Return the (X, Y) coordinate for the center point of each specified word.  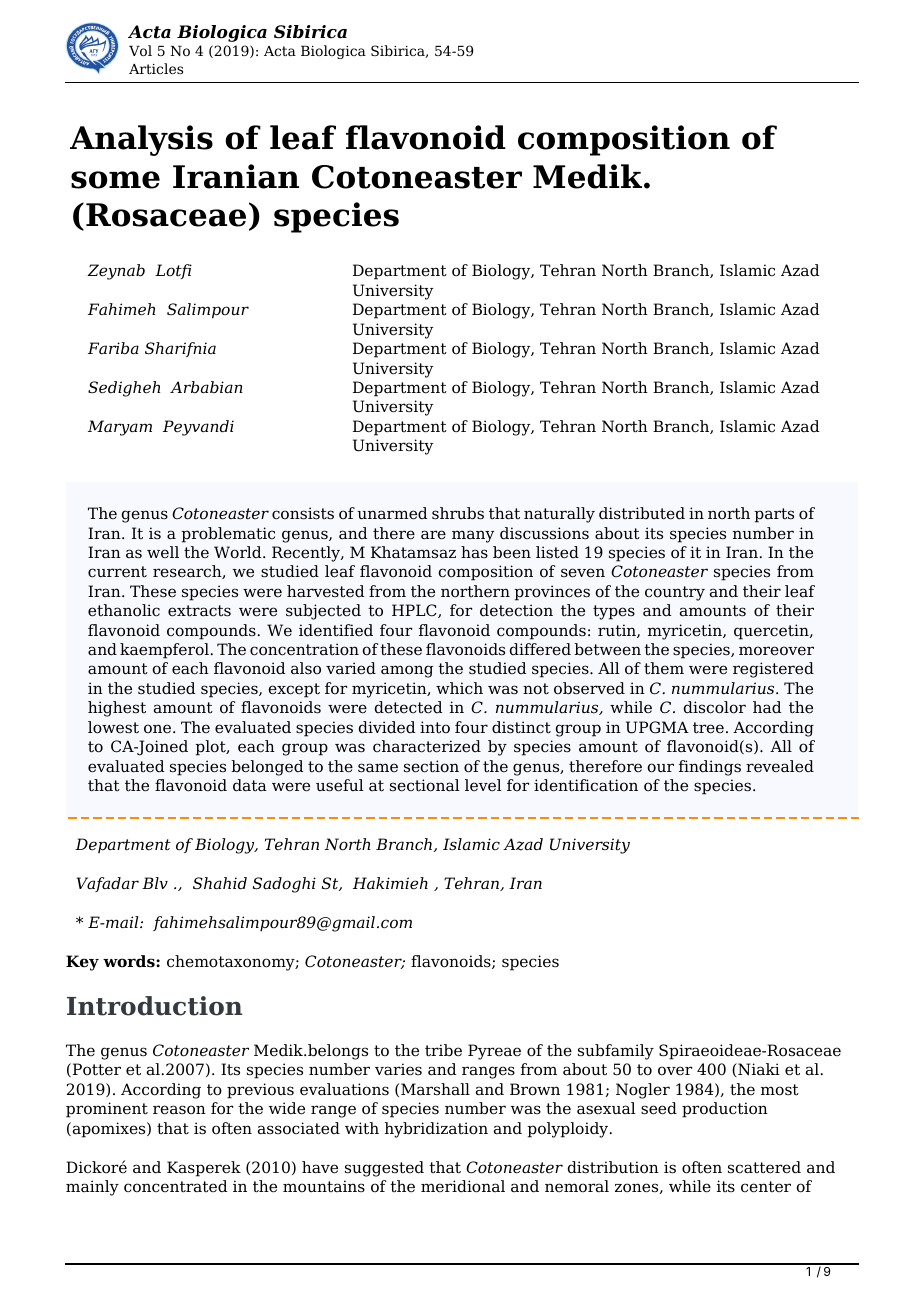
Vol (140, 50)
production (725, 1110)
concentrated (175, 1186)
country (675, 593)
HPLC (415, 611)
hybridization (436, 1130)
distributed (642, 513)
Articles (156, 68)
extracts (199, 611)
